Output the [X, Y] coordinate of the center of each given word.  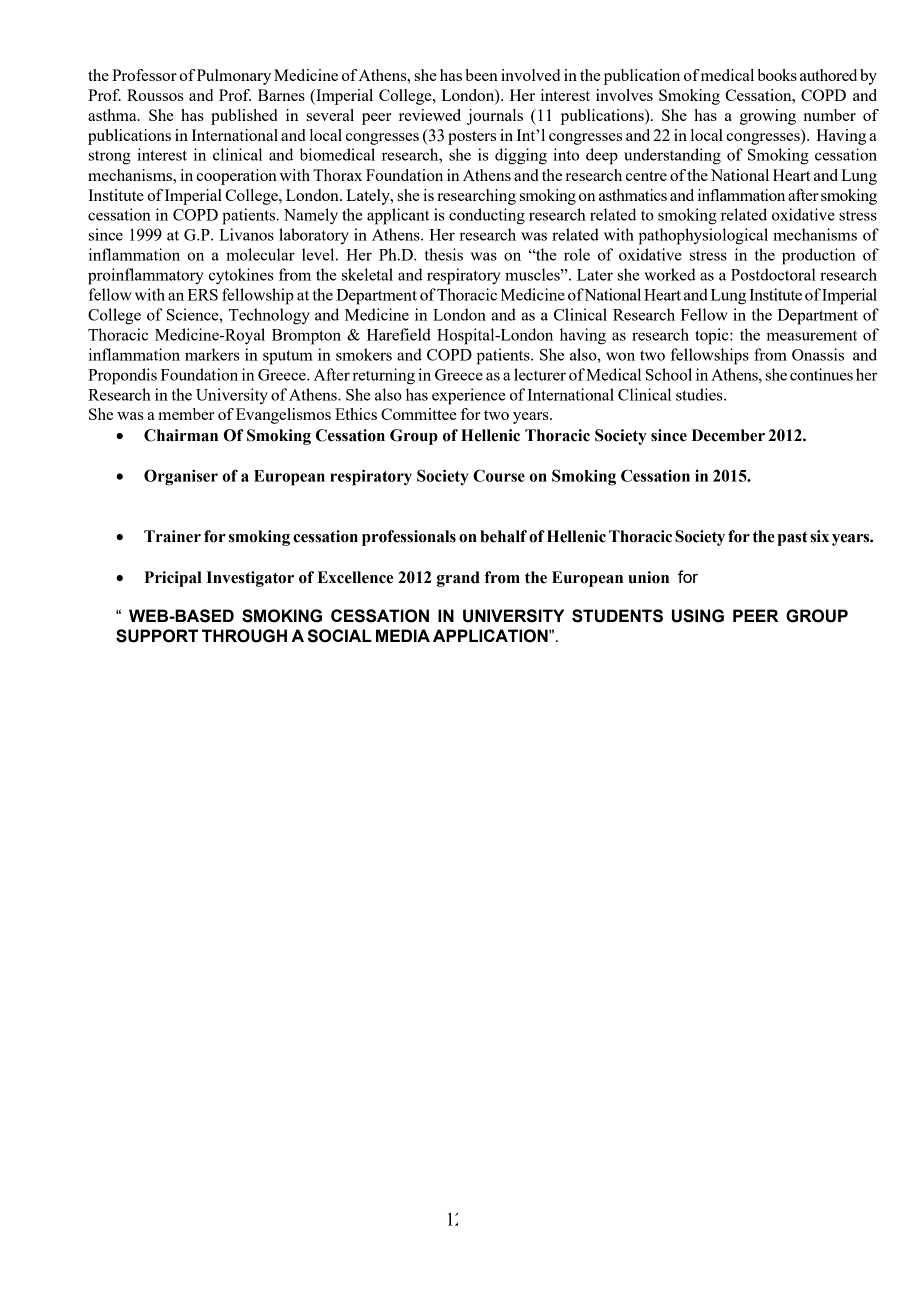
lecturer [540, 374]
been [481, 75]
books [777, 75]
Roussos [155, 95]
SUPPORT [157, 636]
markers [212, 354]
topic [713, 336]
